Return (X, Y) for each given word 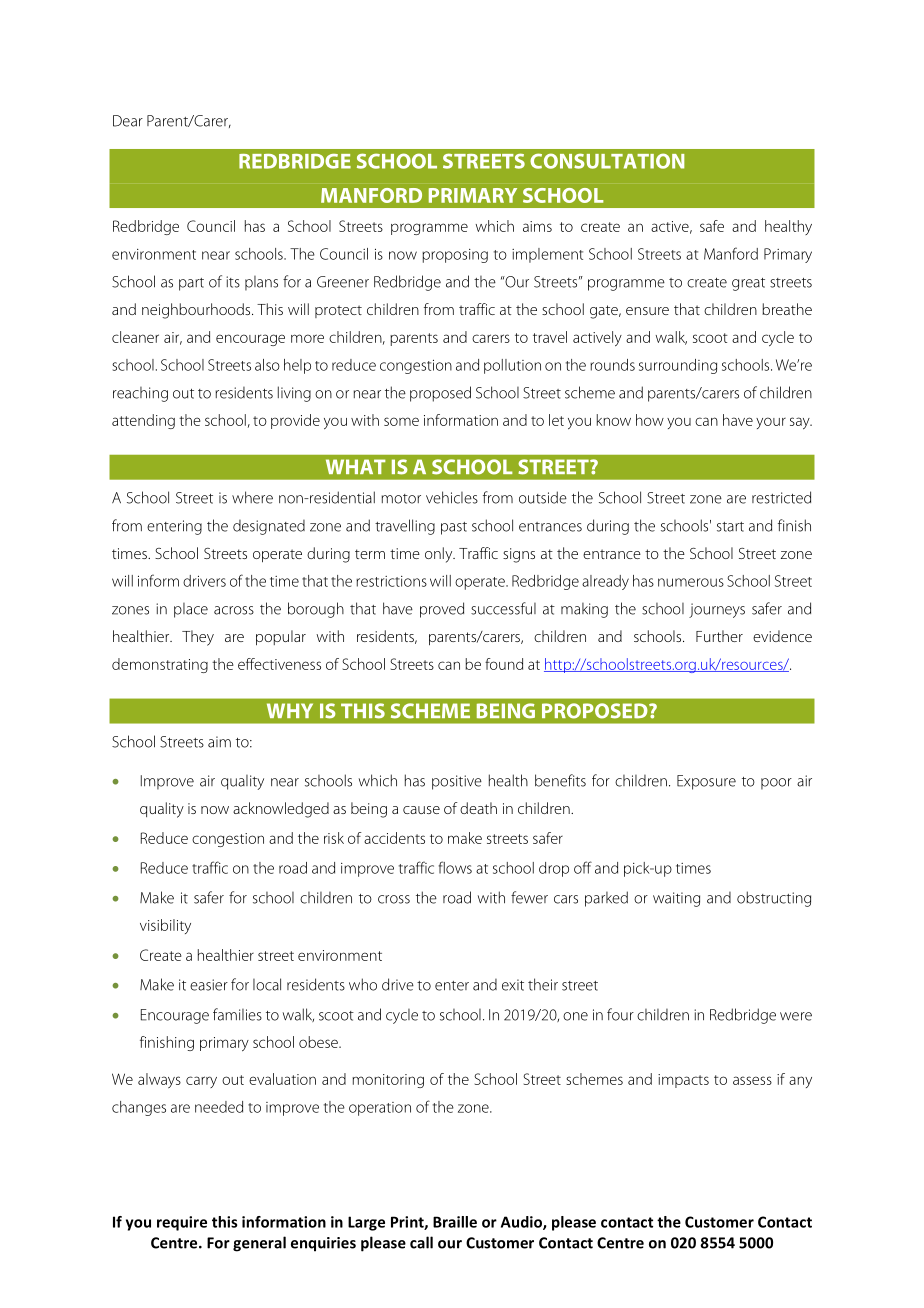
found (504, 664)
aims (537, 226)
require (182, 1223)
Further (719, 636)
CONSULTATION (607, 161)
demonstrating (160, 665)
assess (752, 1080)
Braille (455, 1222)
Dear (128, 121)
